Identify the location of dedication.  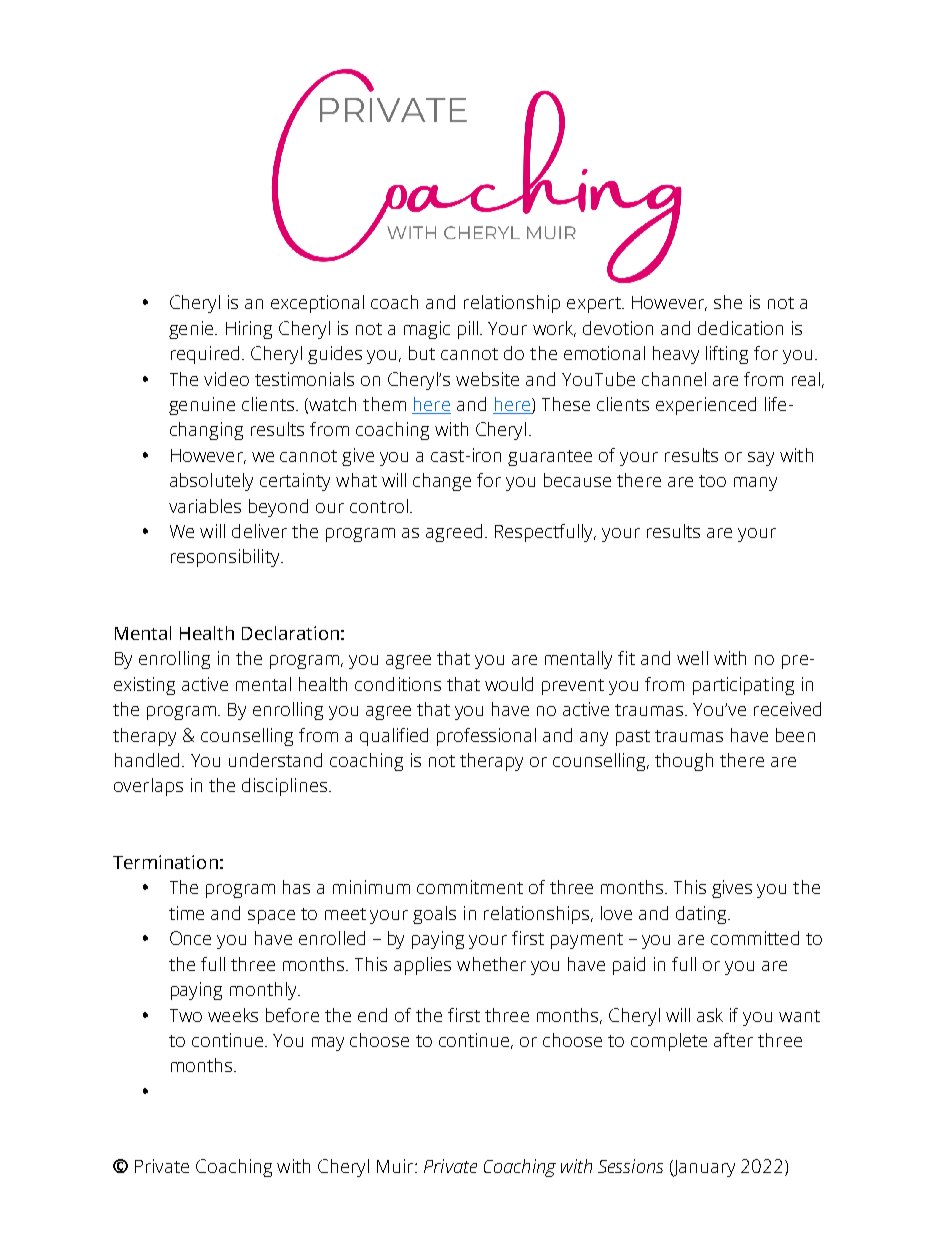
(740, 328).
